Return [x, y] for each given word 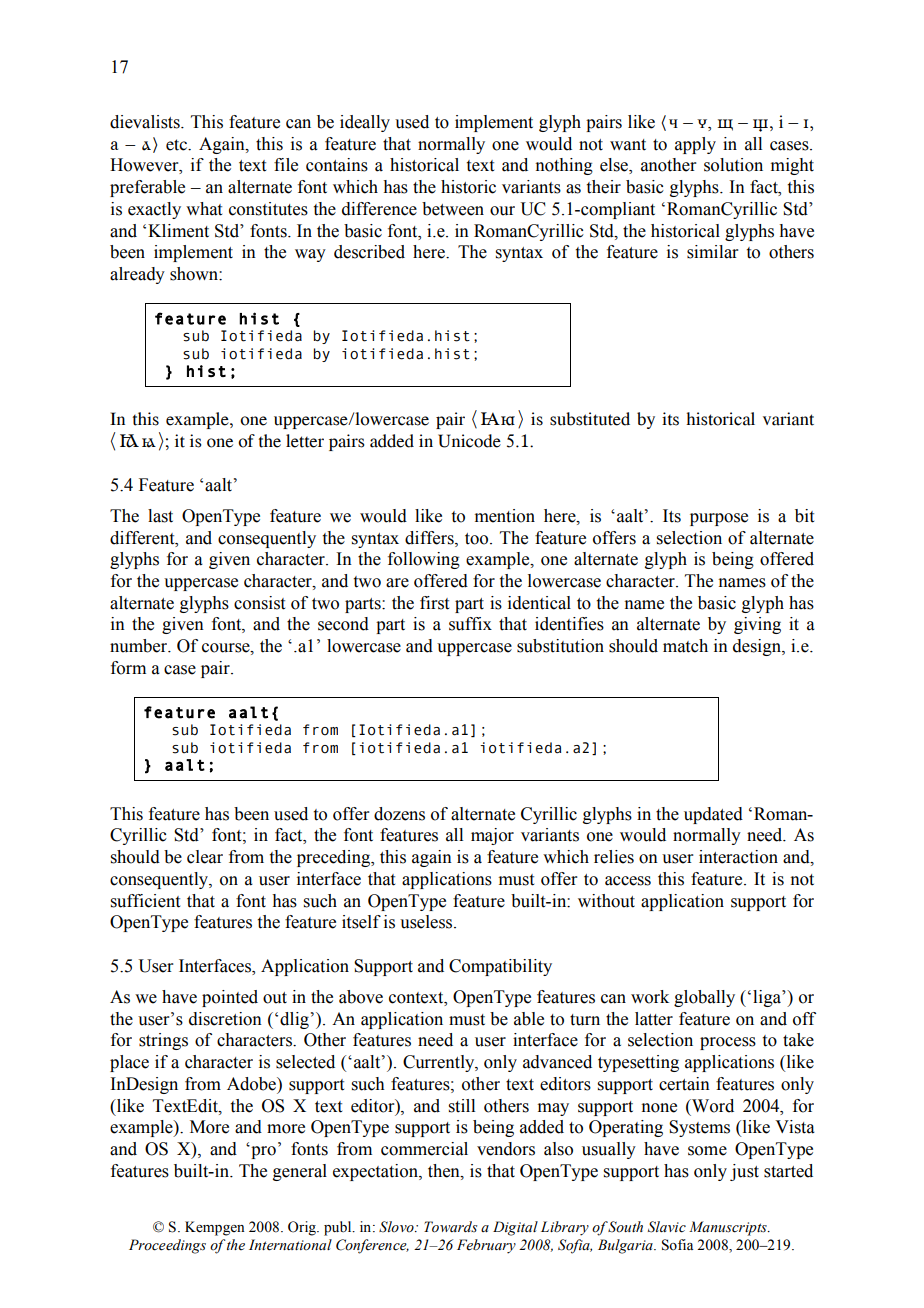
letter [305, 441]
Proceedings [167, 1246]
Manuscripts [729, 1228]
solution [733, 165]
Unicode [469, 441]
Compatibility [500, 967]
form [128, 668]
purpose [719, 519]
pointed [230, 998]
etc [178, 145]
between [453, 209]
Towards [450, 1227]
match [685, 646]
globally [704, 998]
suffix [470, 624]
